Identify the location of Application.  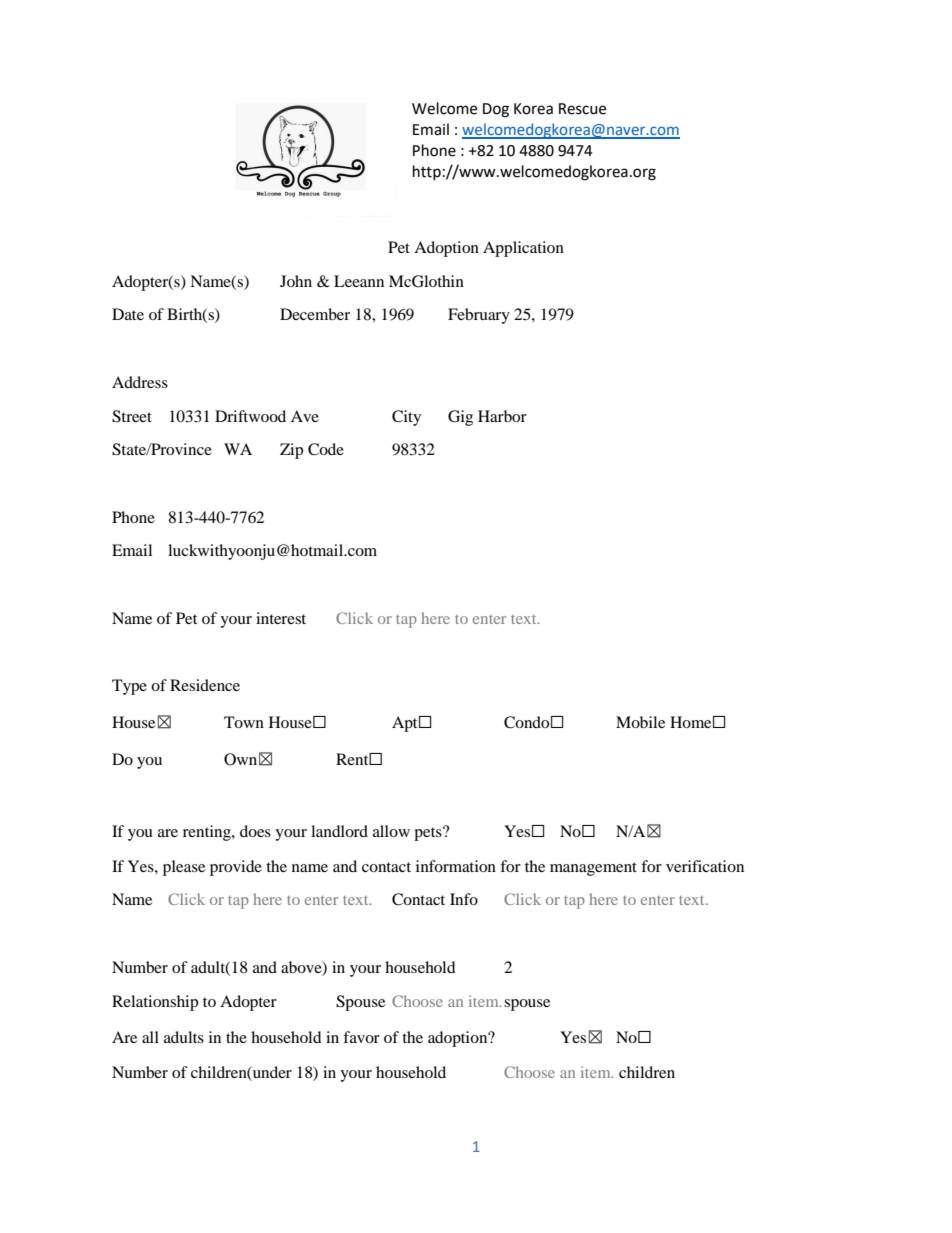
(523, 249).
